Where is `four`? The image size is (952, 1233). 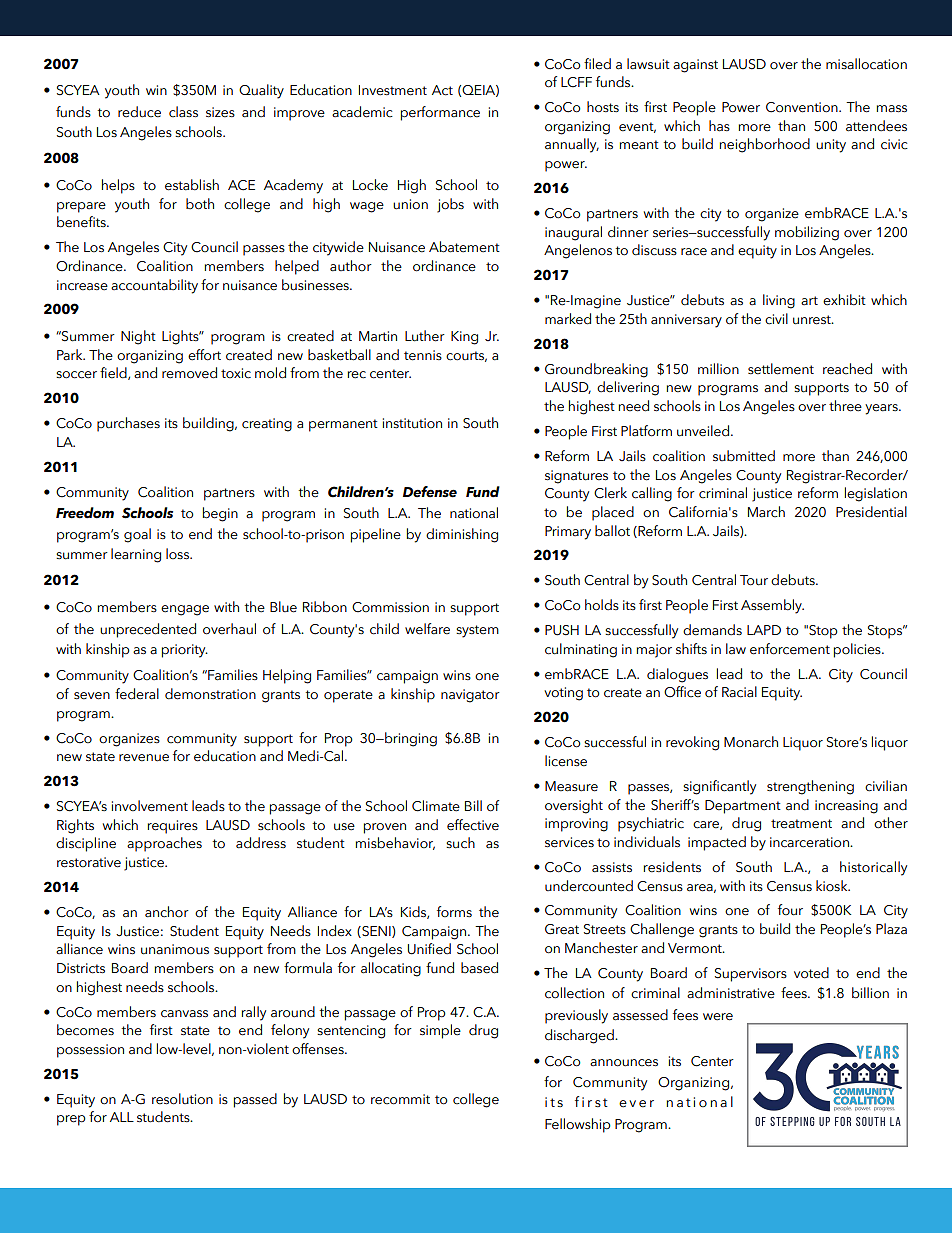 four is located at coordinates (790, 910).
